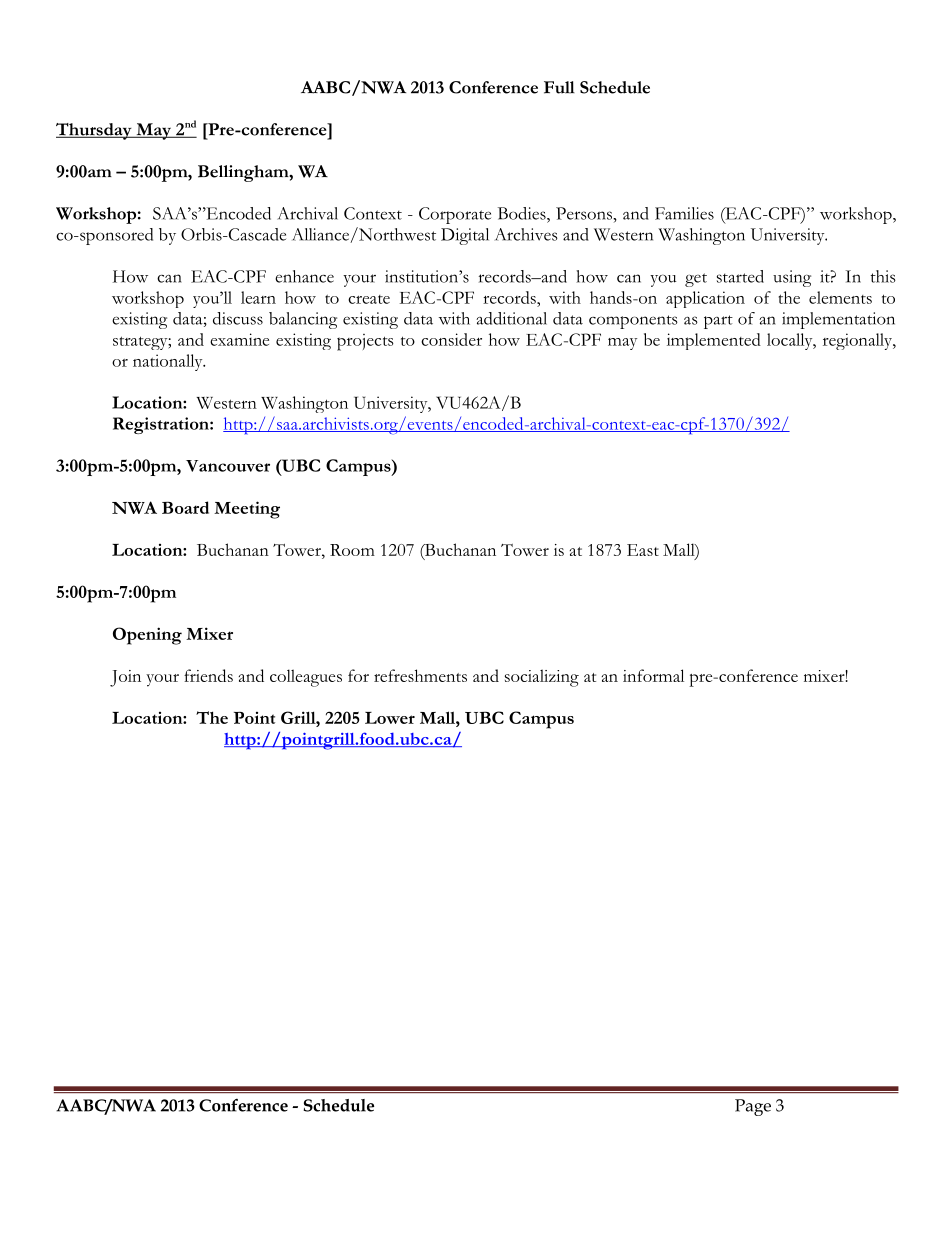  What do you see at coordinates (653, 675) in the image?
I see `informal` at bounding box center [653, 675].
